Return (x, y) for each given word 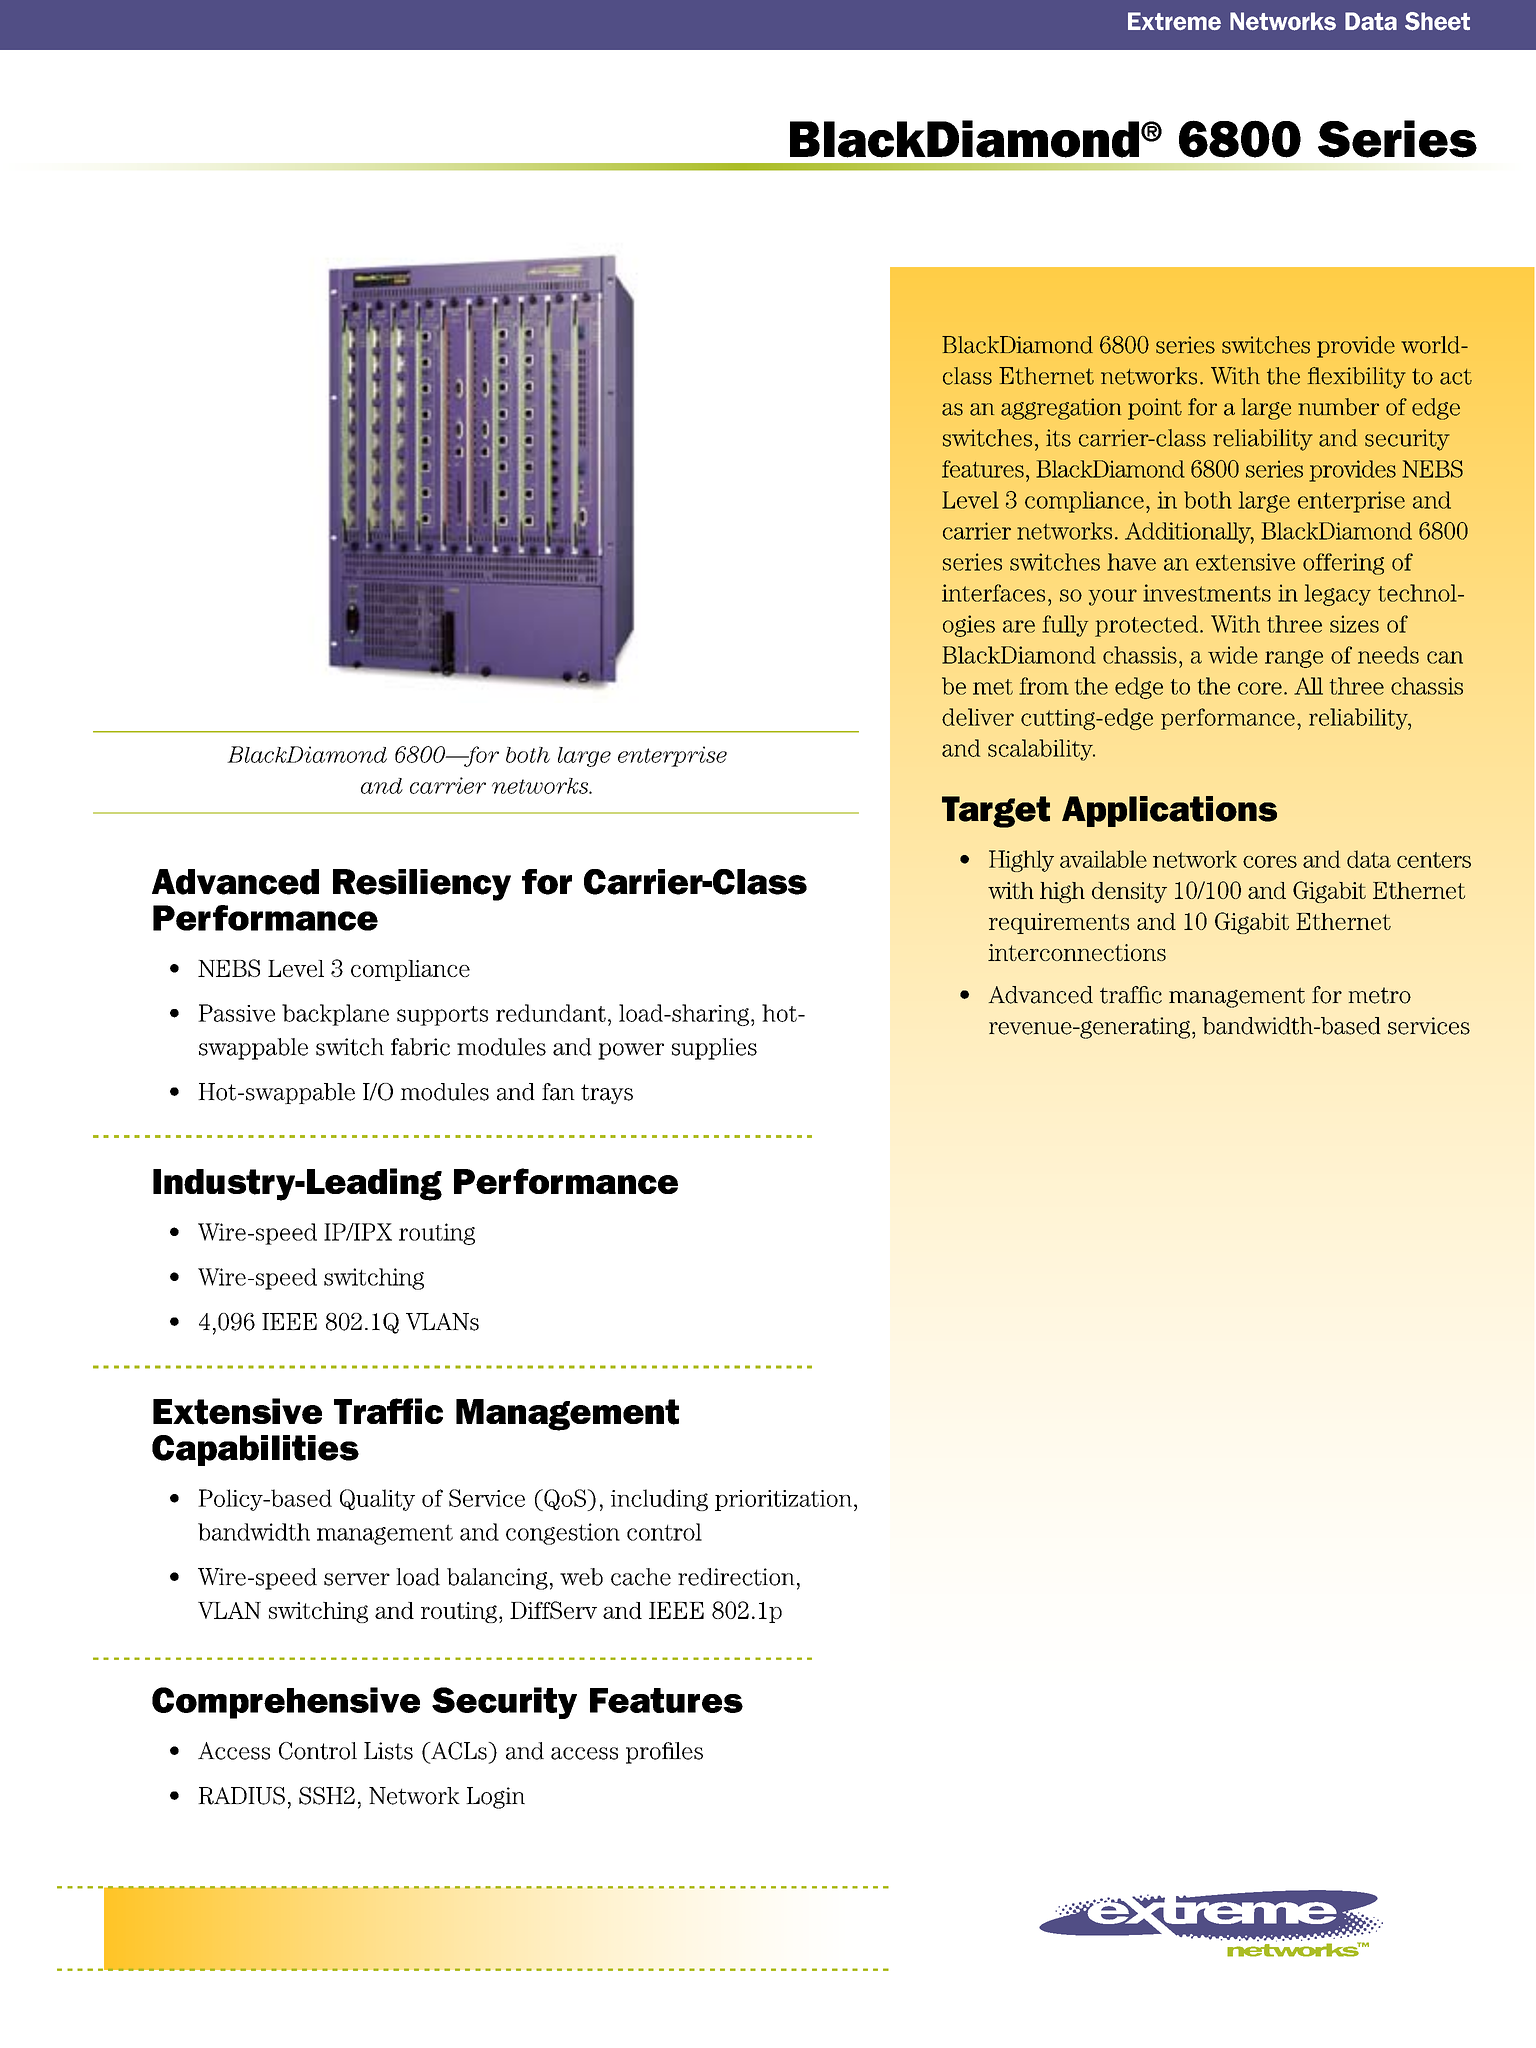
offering (1343, 564)
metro (1380, 995)
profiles (664, 1753)
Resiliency (422, 885)
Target (996, 812)
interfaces (993, 593)
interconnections (1077, 952)
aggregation (1061, 409)
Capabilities (255, 1450)
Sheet (1437, 21)
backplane (335, 1015)
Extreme (1174, 21)
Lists (388, 1751)
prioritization (783, 1500)
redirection (736, 1577)
